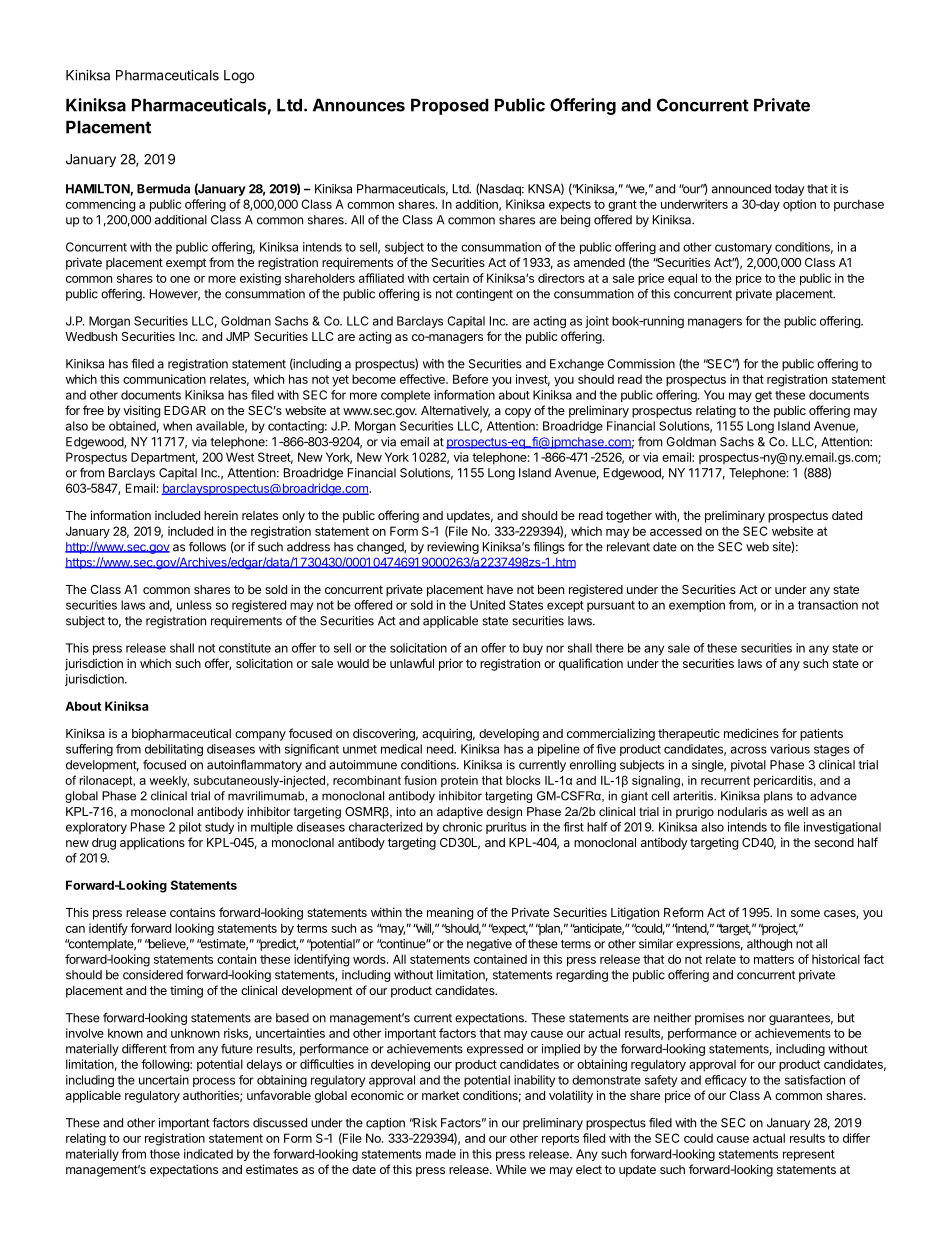  Describe the element at coordinates (450, 106) in the document. I see `Proposed` at that location.
